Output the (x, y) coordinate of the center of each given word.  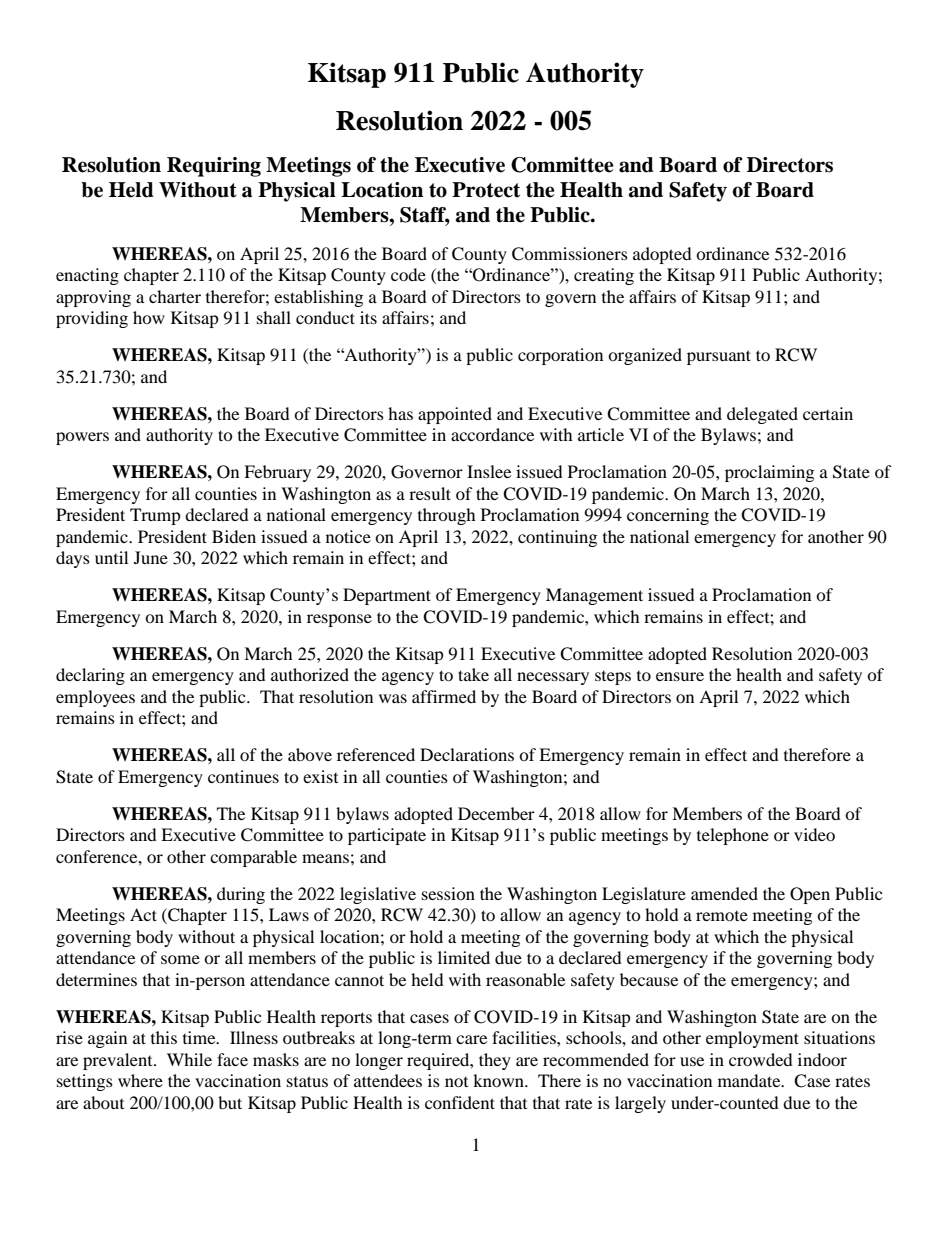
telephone (733, 836)
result (430, 493)
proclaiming (769, 473)
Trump (155, 516)
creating (604, 276)
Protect (486, 190)
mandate (750, 1080)
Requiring (214, 167)
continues (243, 776)
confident (460, 1102)
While (189, 1059)
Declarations (467, 754)
